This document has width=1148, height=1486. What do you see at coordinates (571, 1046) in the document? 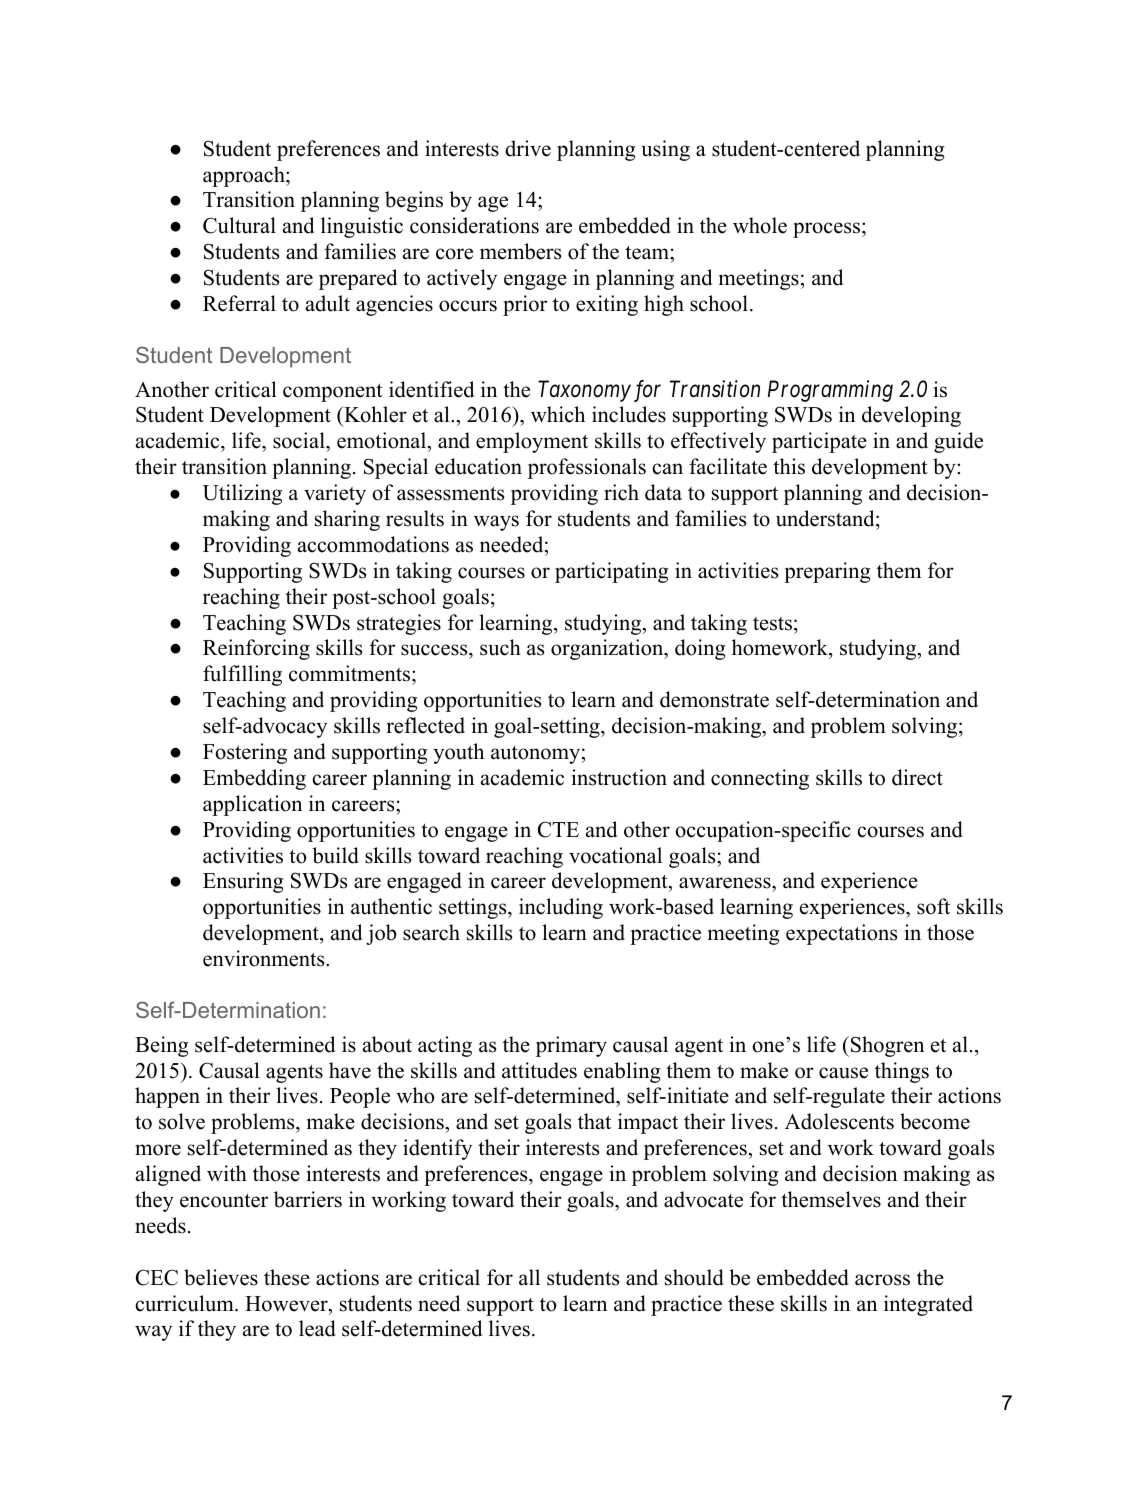
I see `primary` at bounding box center [571, 1046].
